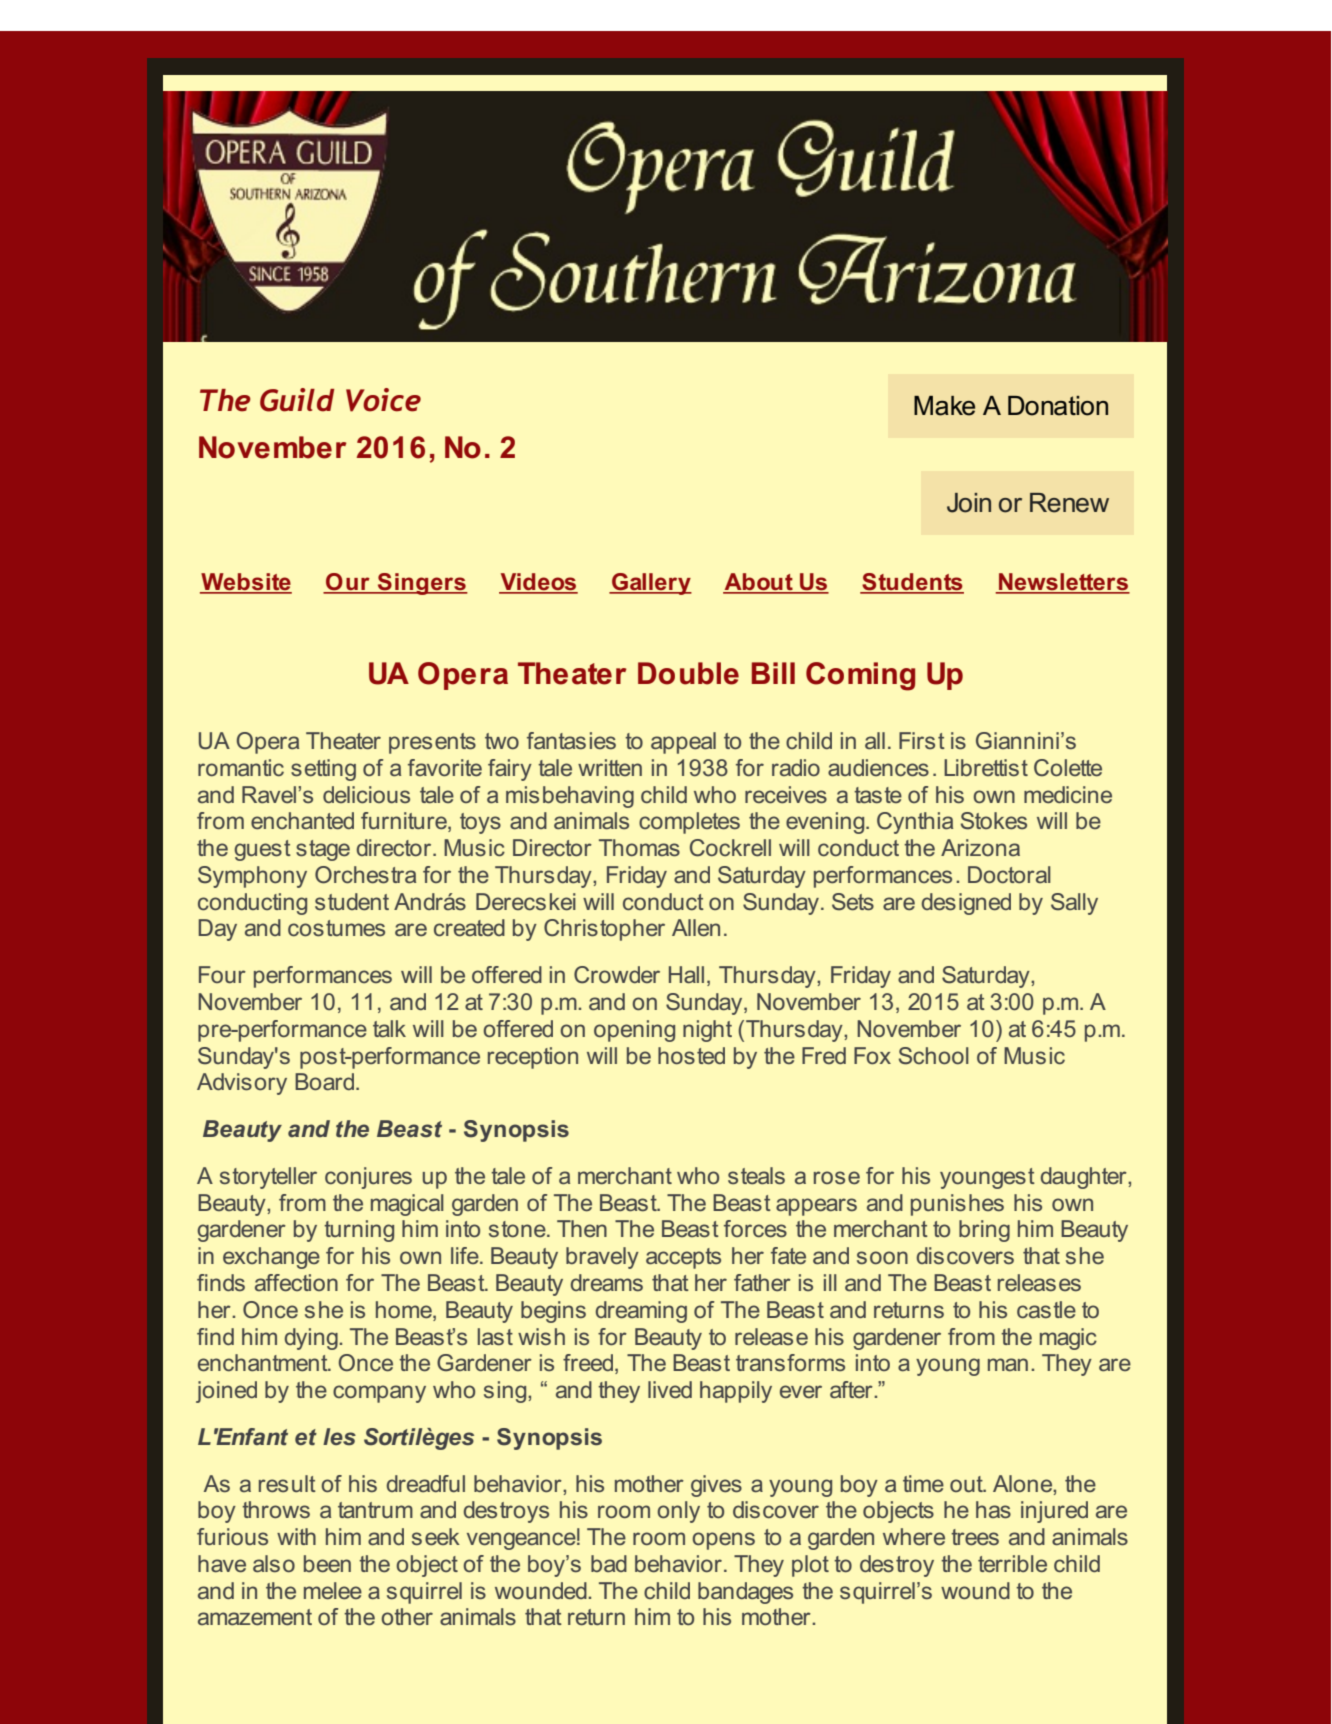 The height and width of the page is (1724, 1332). What do you see at coordinates (634, 1031) in the page?
I see `opening` at bounding box center [634, 1031].
